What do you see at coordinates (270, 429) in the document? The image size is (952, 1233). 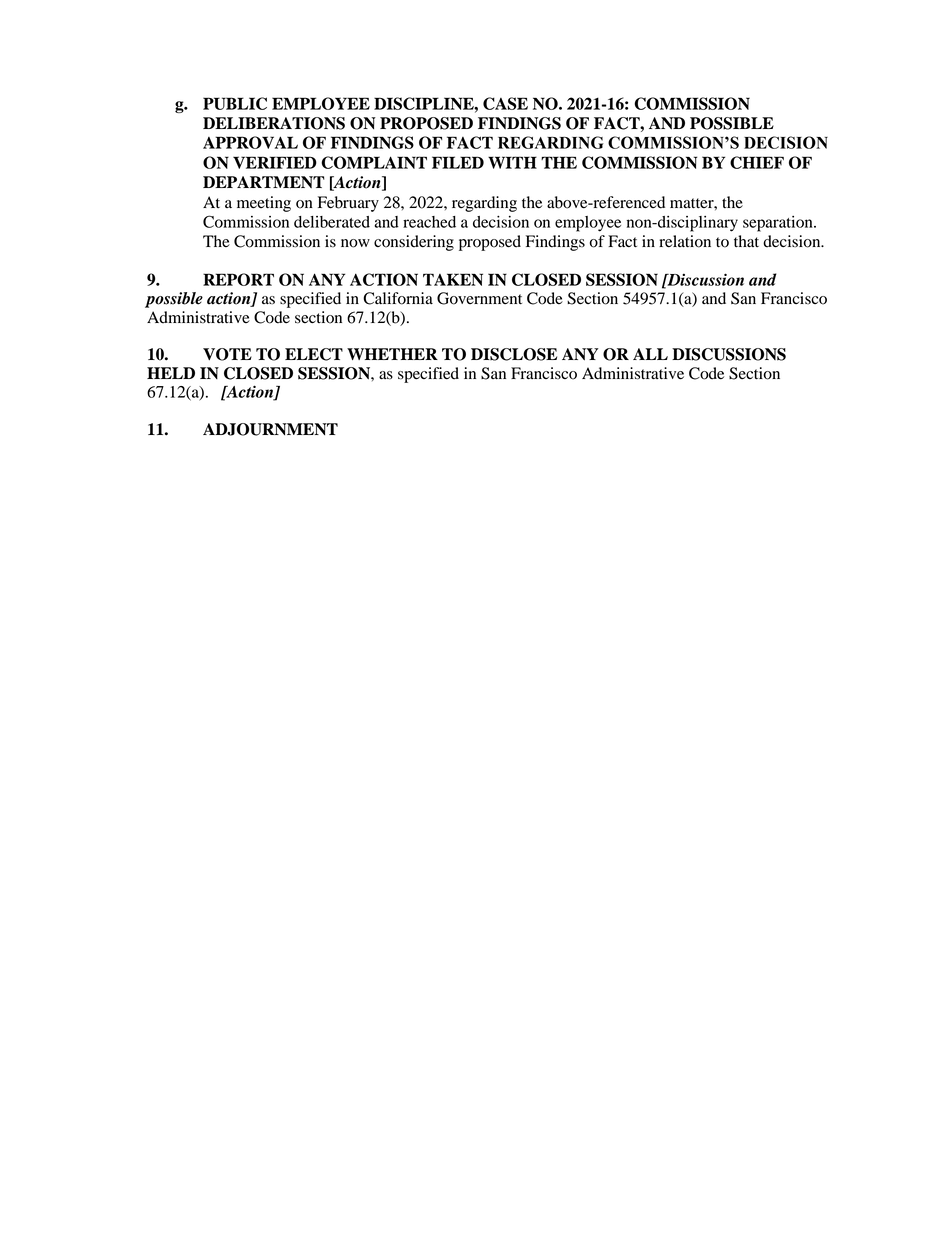 I see `ADJOURNMENT` at bounding box center [270, 429].
